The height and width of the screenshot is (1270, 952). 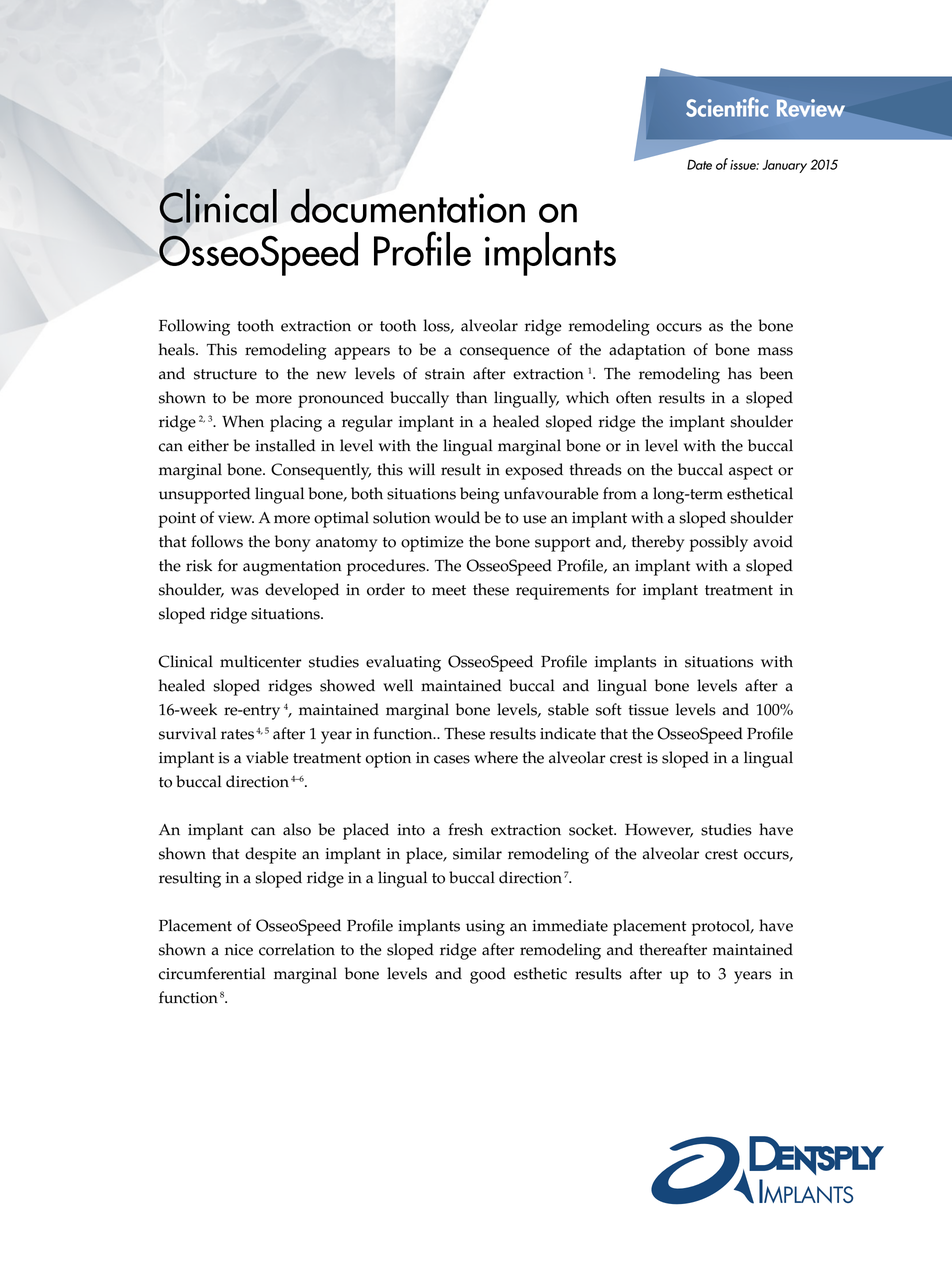 What do you see at coordinates (217, 541) in the screenshot?
I see `follows` at bounding box center [217, 541].
